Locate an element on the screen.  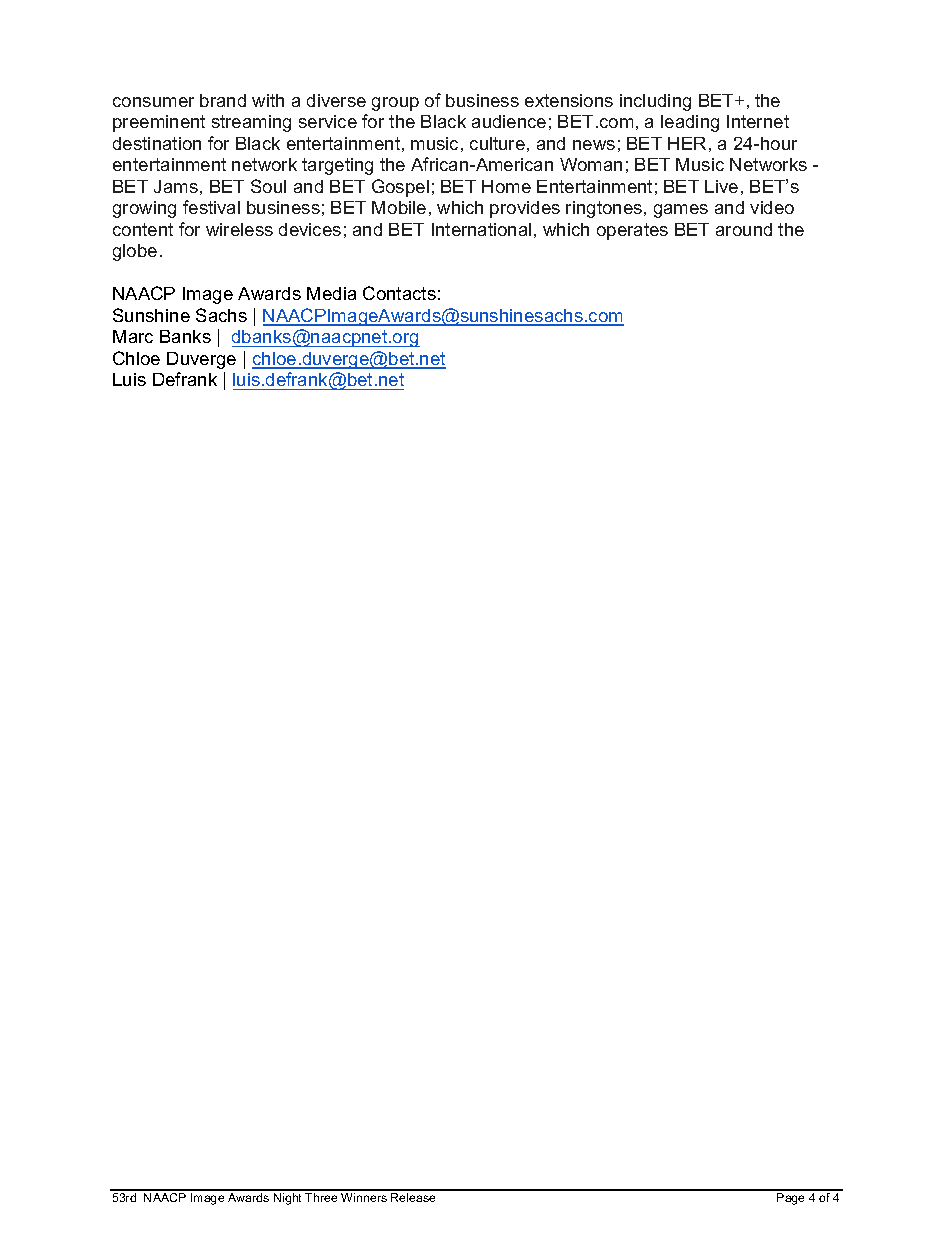
games is located at coordinates (681, 211).
